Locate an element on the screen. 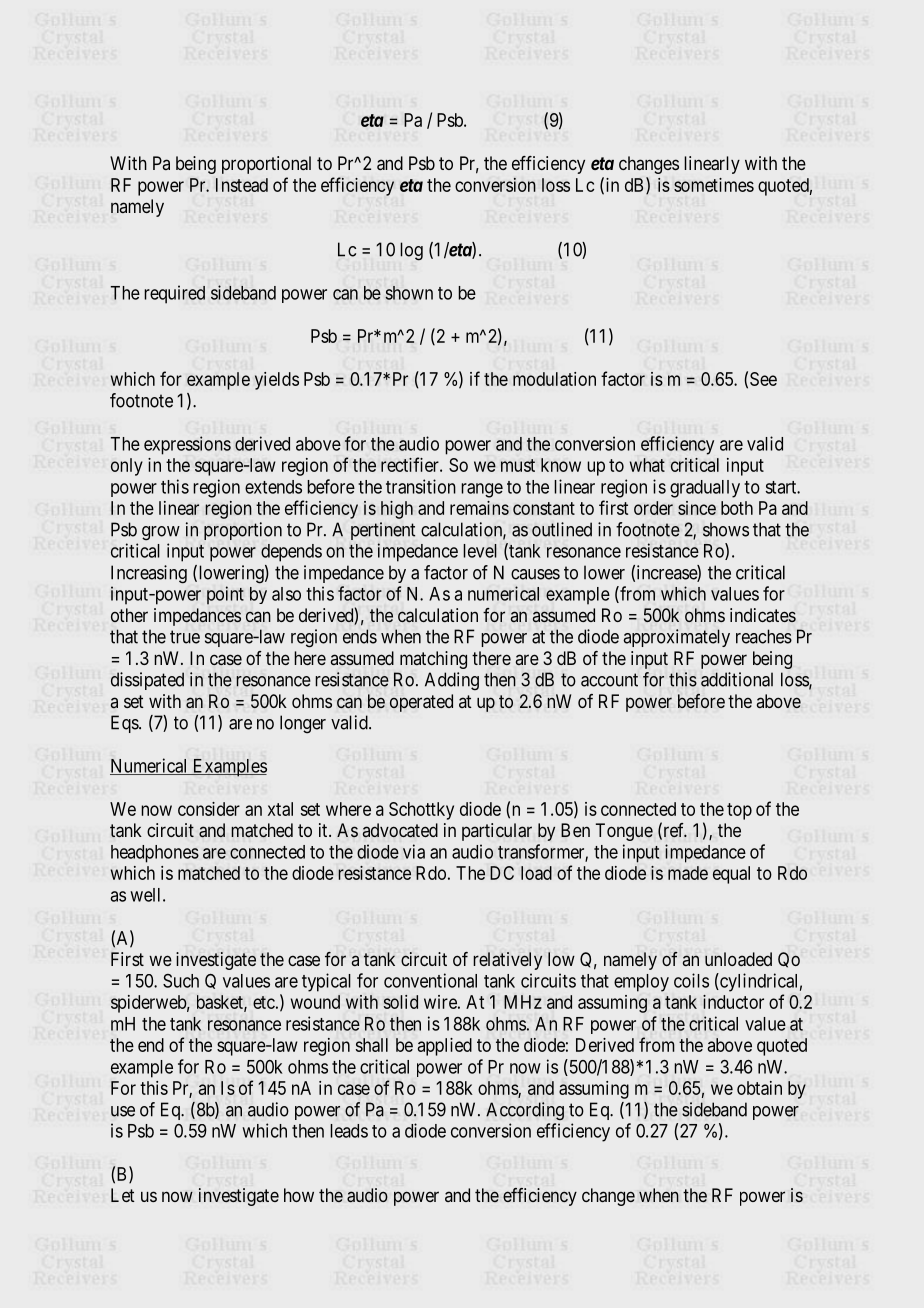  level is located at coordinates (480, 551).
